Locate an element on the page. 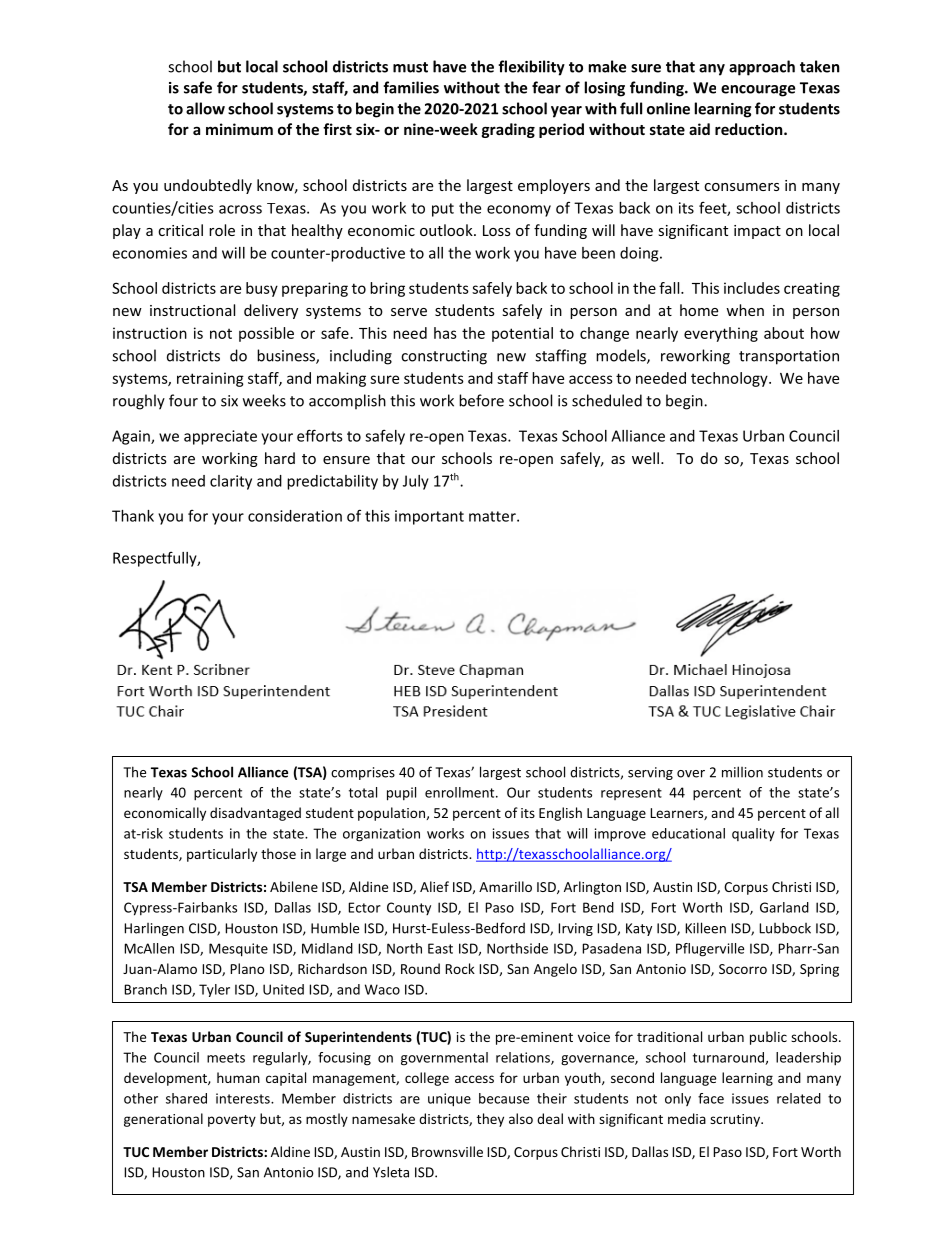 The image size is (952, 1233). grading is located at coordinates (508, 130).
